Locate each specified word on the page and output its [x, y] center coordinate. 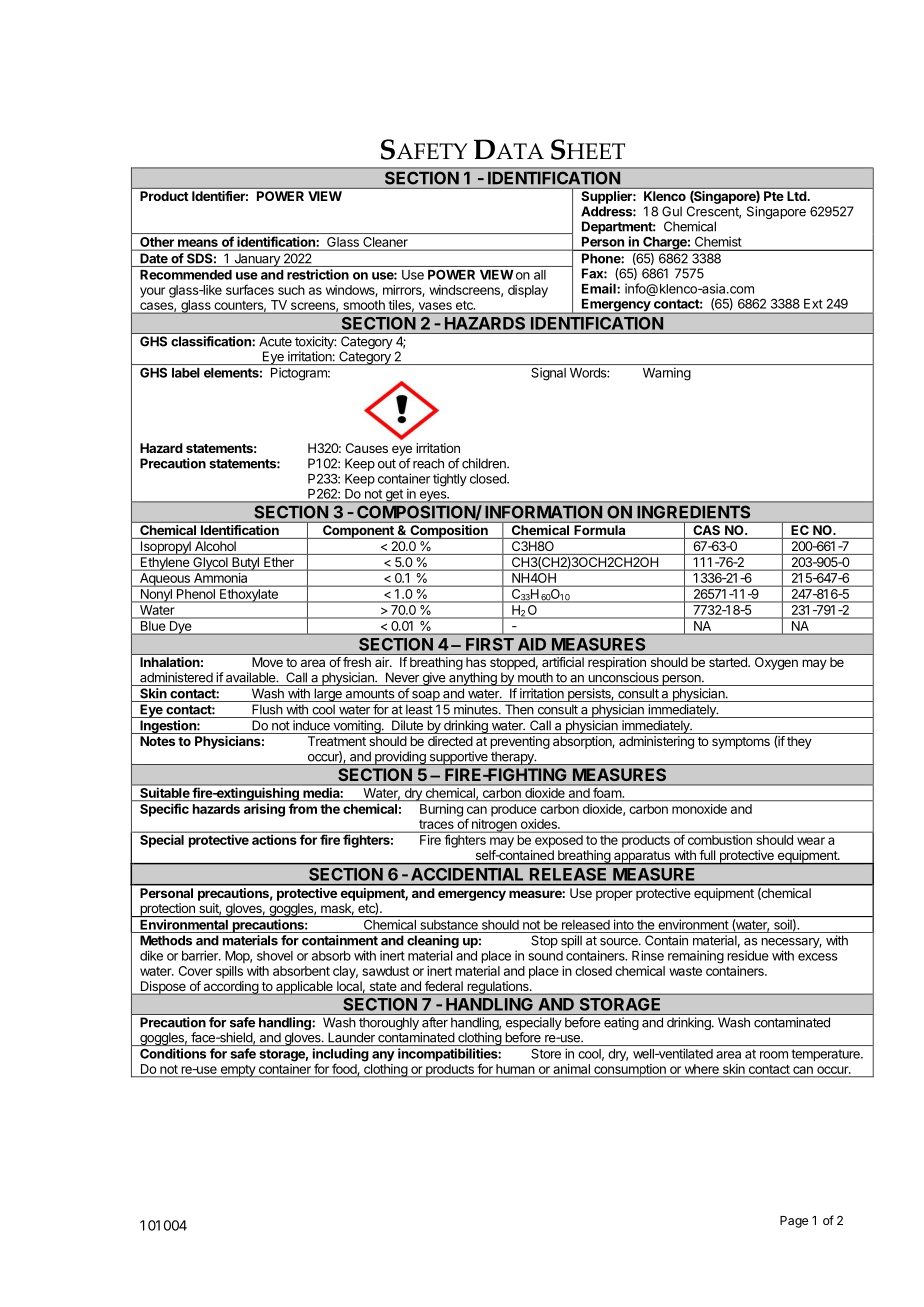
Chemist [718, 242]
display [528, 291]
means [198, 243]
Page [794, 1222]
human [515, 1069]
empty [237, 1071]
